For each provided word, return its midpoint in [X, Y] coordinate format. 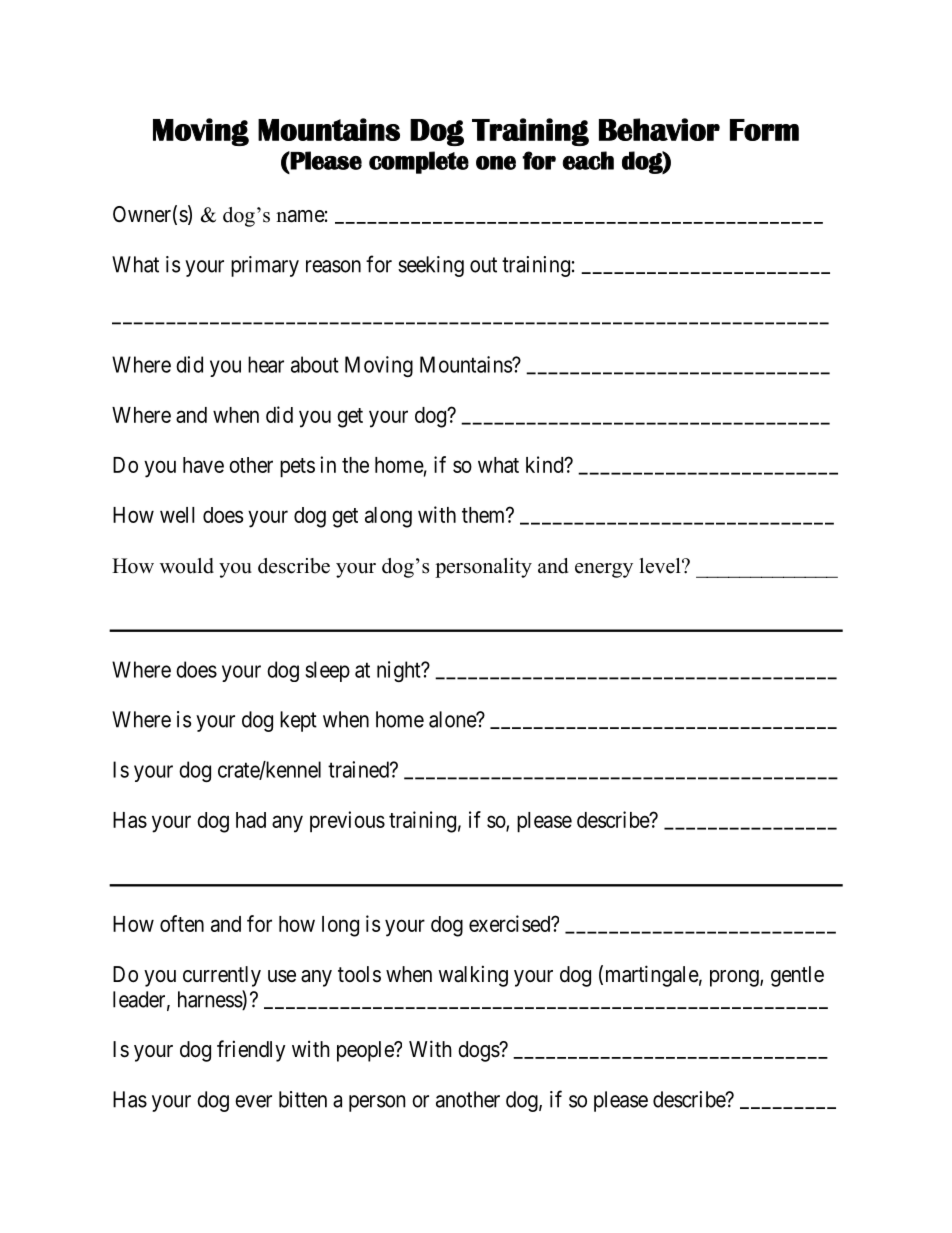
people [366, 1051]
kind [546, 464]
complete [419, 162]
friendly [251, 1051]
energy [604, 570]
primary [265, 266]
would [187, 566]
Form [764, 130]
